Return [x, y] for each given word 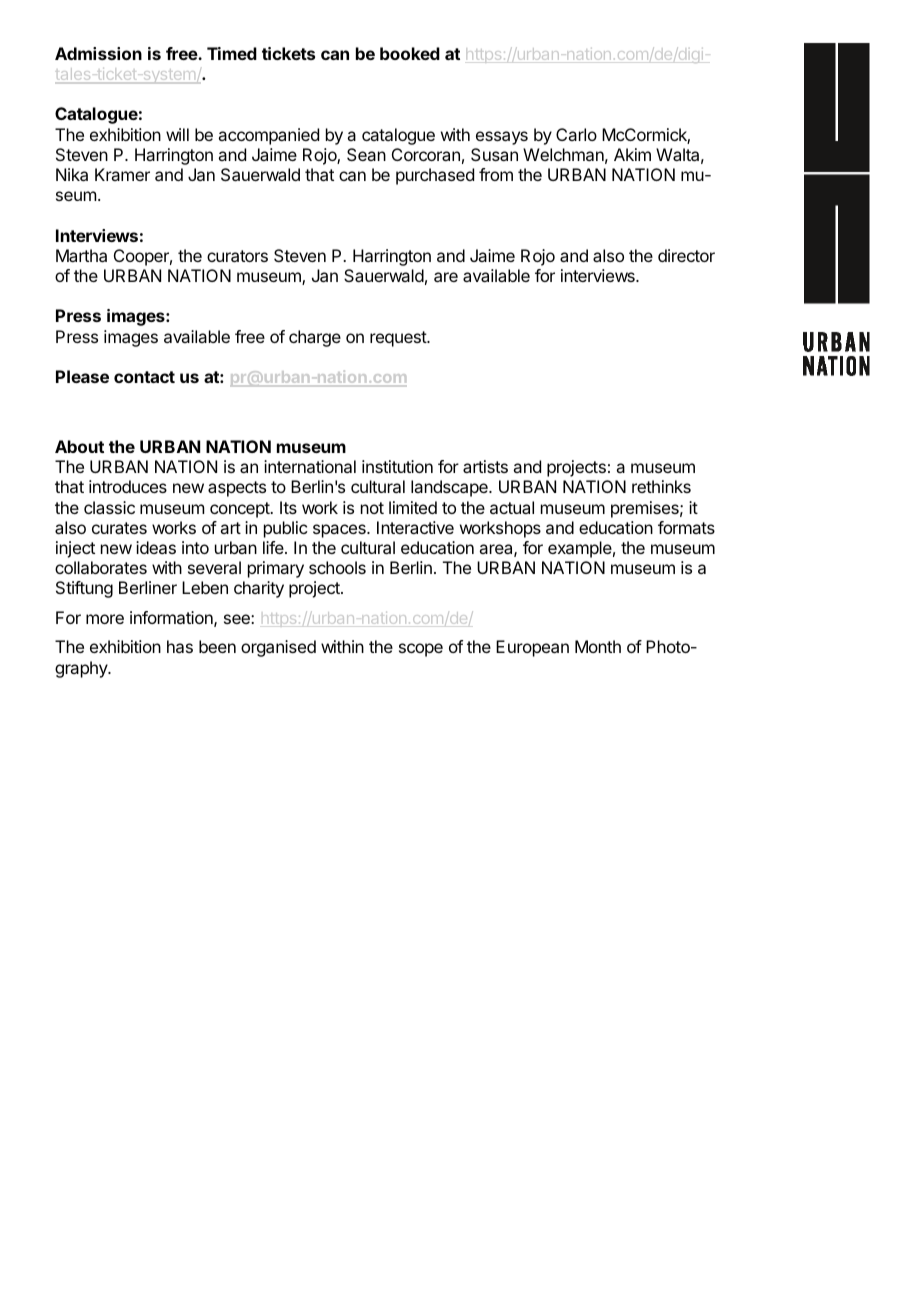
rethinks [661, 486]
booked [410, 53]
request [399, 339]
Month [598, 646]
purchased [435, 176]
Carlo [576, 134]
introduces [128, 486]
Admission [98, 53]
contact [144, 377]
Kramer [122, 174]
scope [421, 650]
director [686, 255]
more [105, 619]
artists [485, 466]
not [372, 508]
